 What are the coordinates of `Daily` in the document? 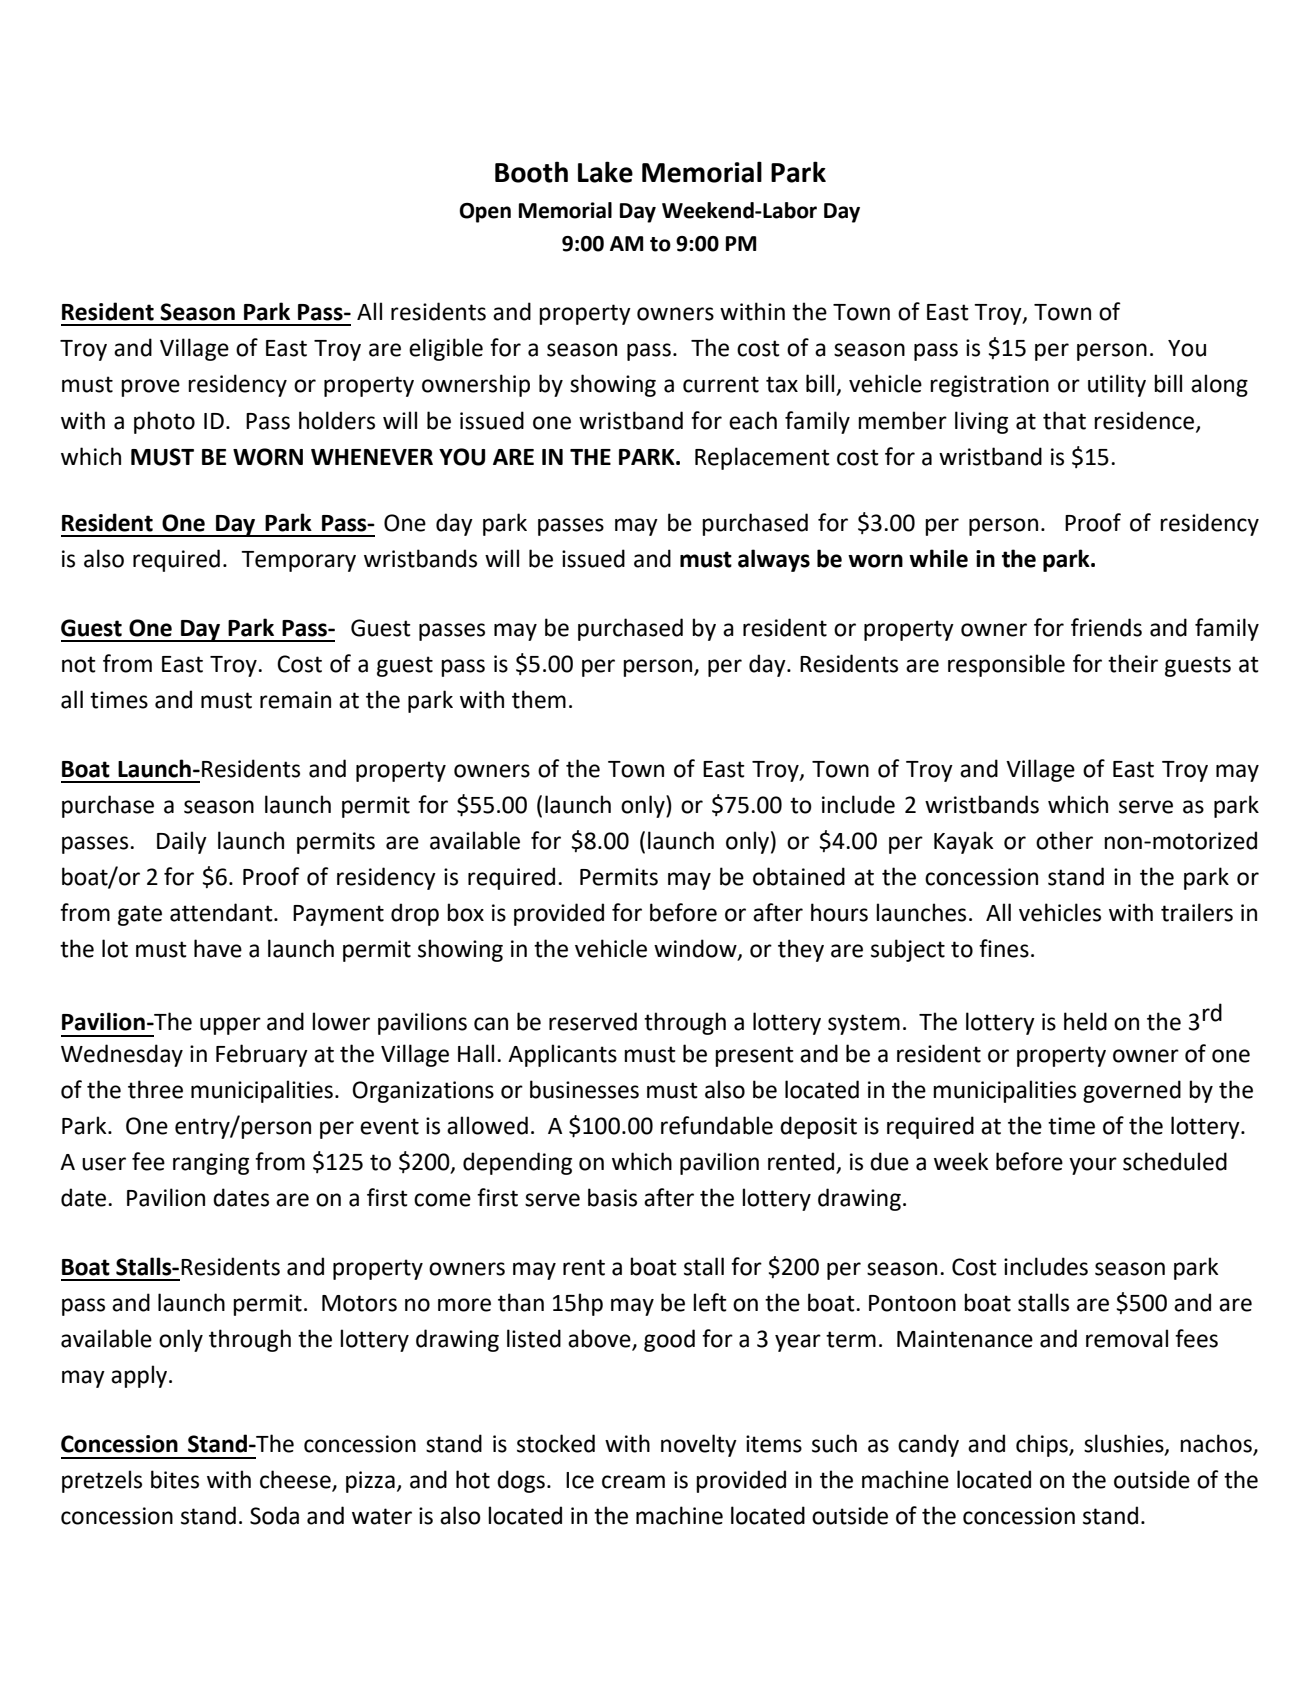 It's located at (182, 842).
